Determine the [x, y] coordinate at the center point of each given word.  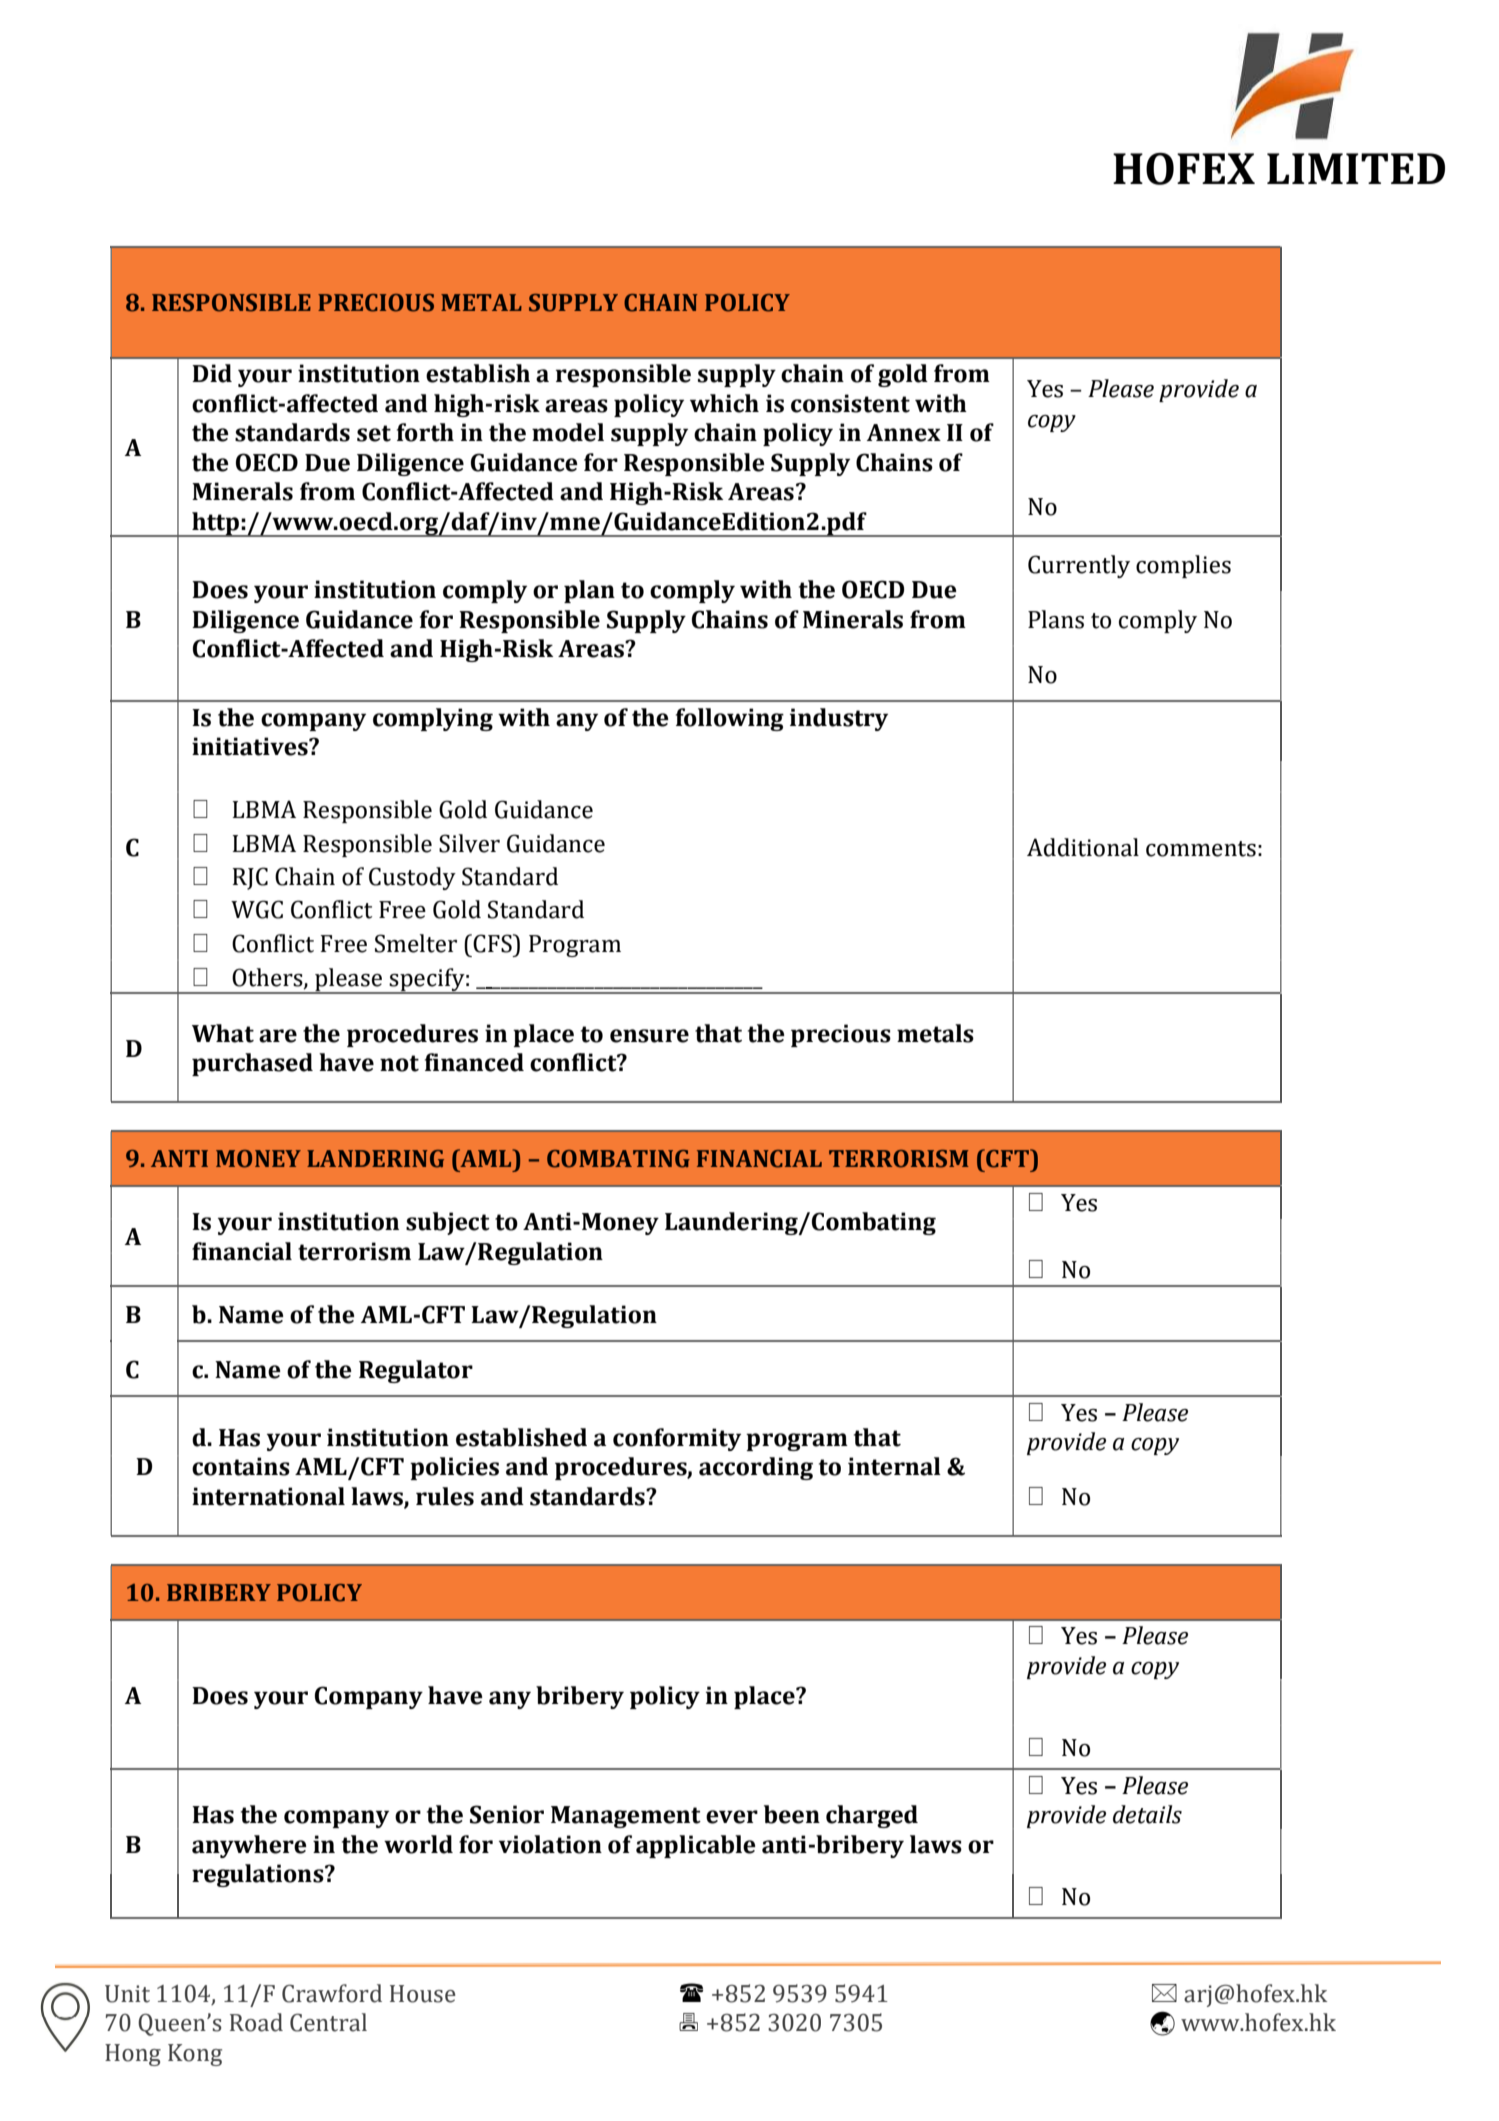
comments [1201, 849]
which [724, 403]
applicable [696, 1846]
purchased [252, 1064]
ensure [649, 1036]
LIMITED [1356, 168]
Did [212, 373]
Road [256, 2022]
